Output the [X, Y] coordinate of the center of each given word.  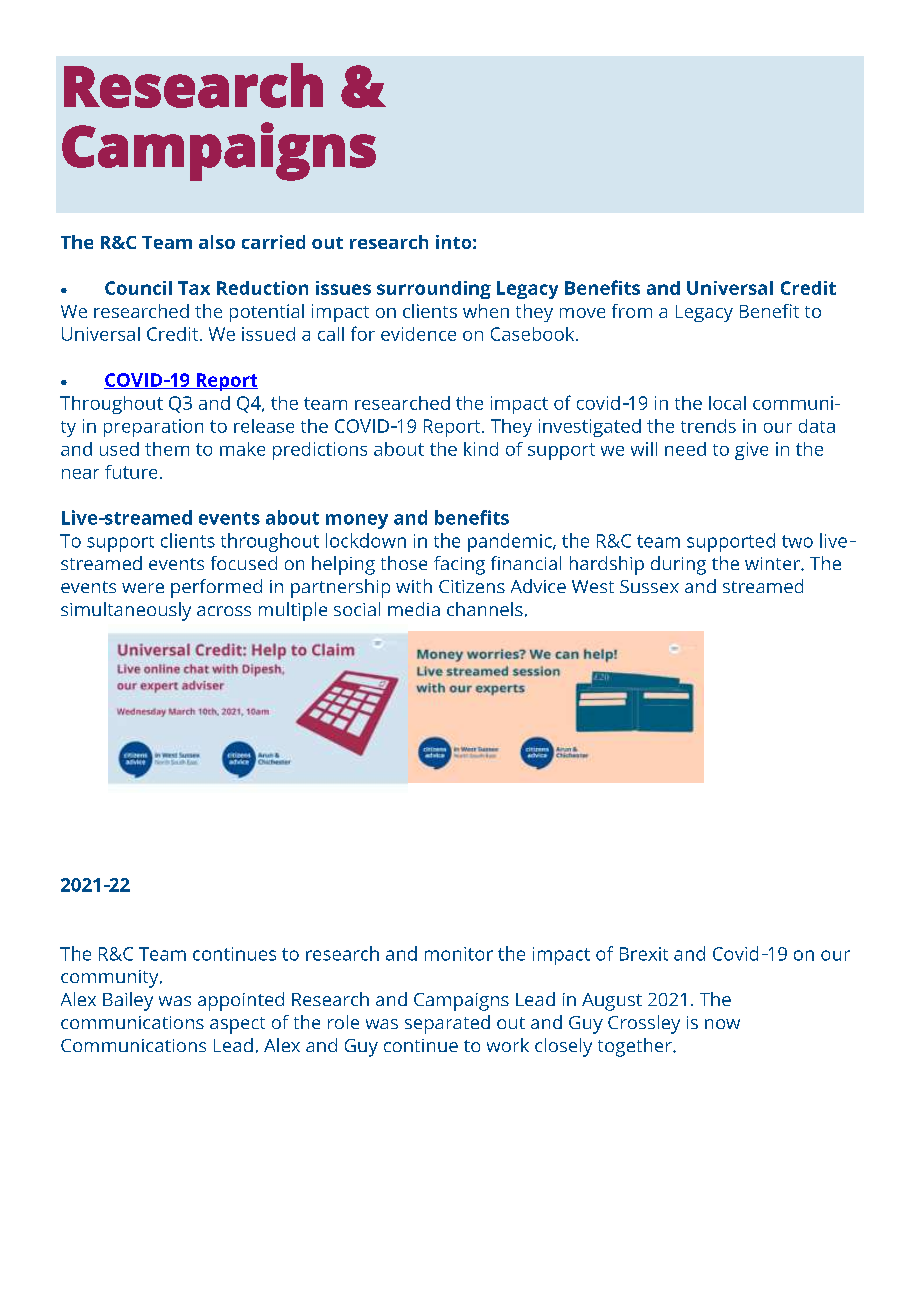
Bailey [128, 1001]
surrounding [434, 290]
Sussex [649, 586]
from [632, 311]
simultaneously [126, 611]
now [722, 1024]
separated [447, 1024]
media [414, 609]
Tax [194, 288]
